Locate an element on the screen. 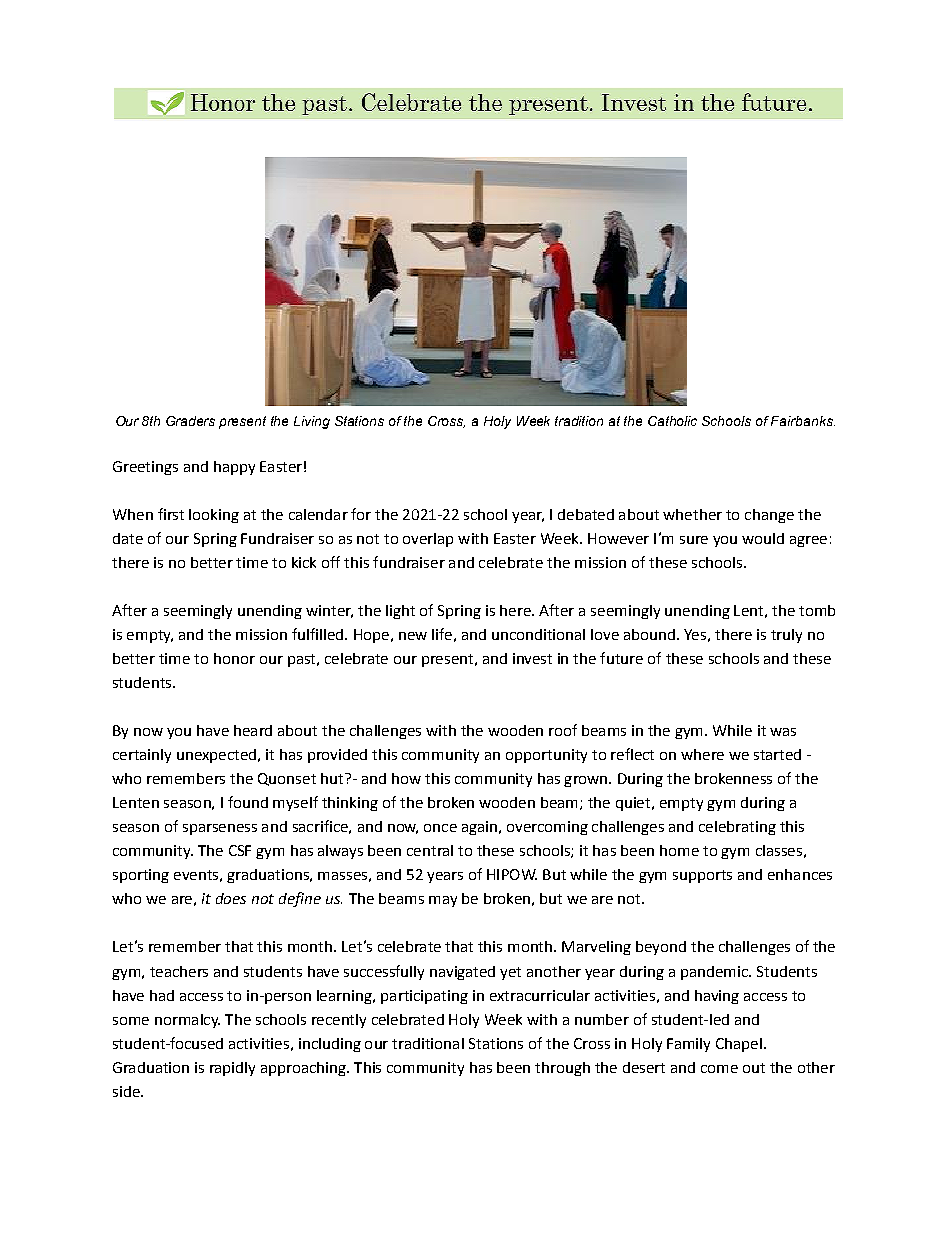  CSF is located at coordinates (240, 850).
